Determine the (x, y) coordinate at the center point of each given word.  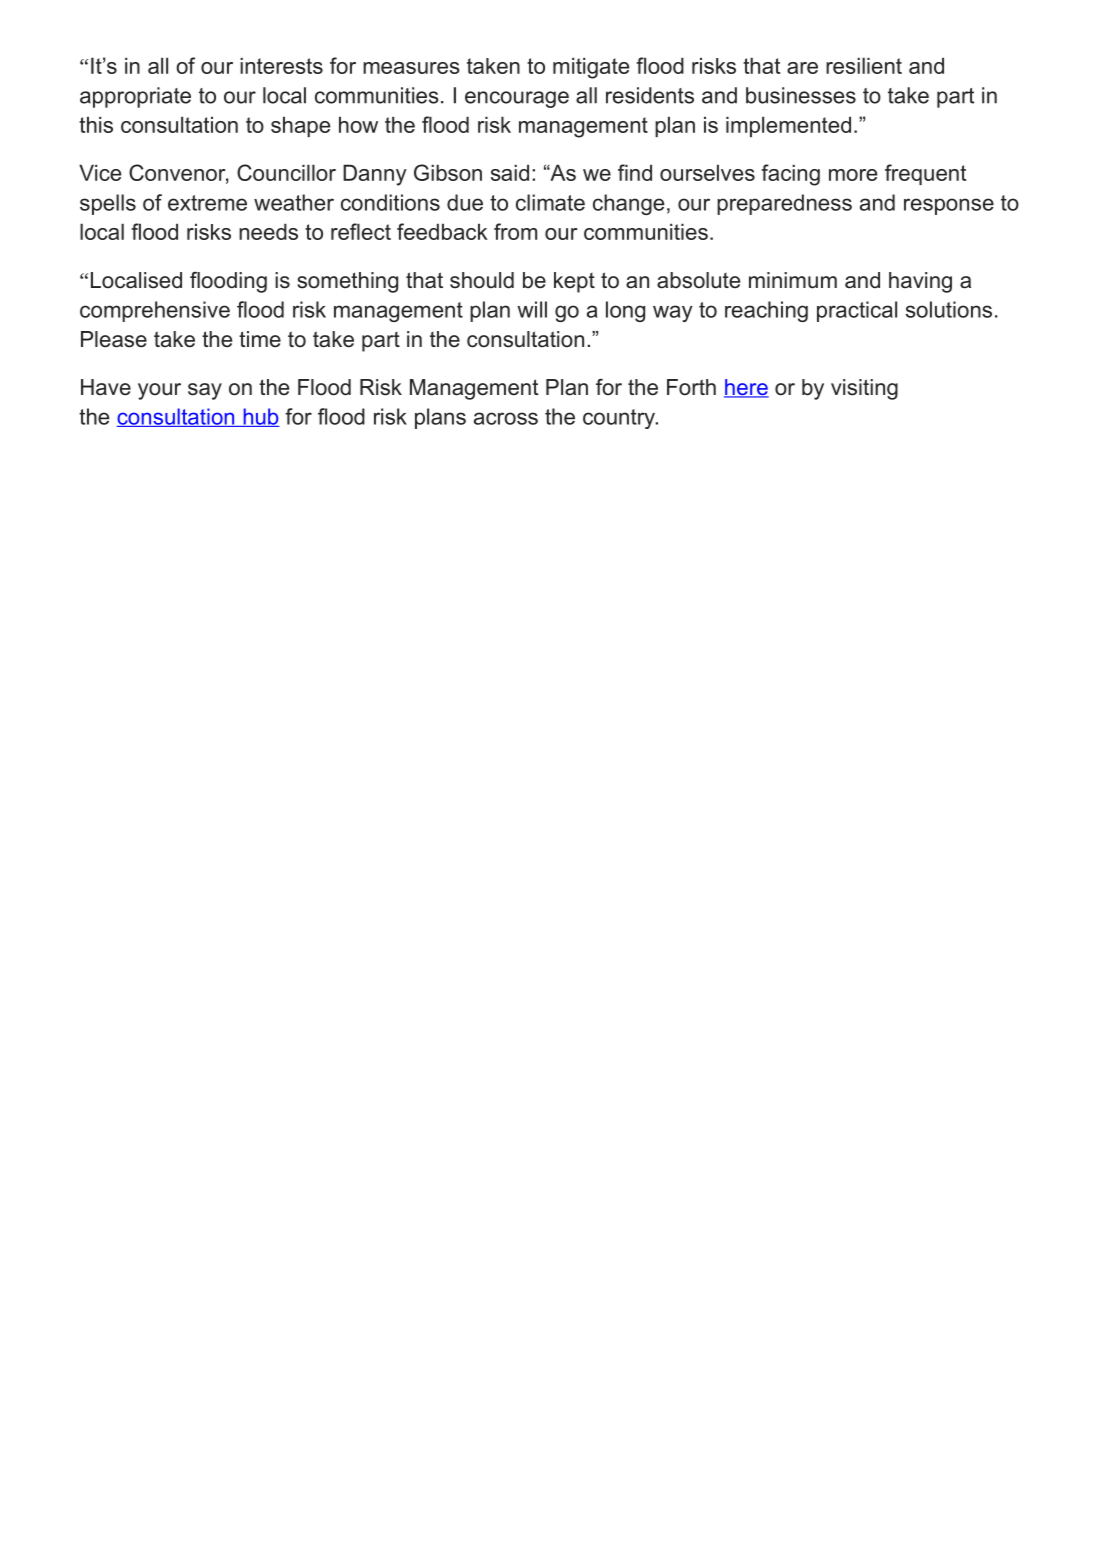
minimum (793, 280)
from (515, 231)
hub (260, 417)
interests (281, 65)
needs (268, 231)
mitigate (591, 68)
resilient (864, 65)
